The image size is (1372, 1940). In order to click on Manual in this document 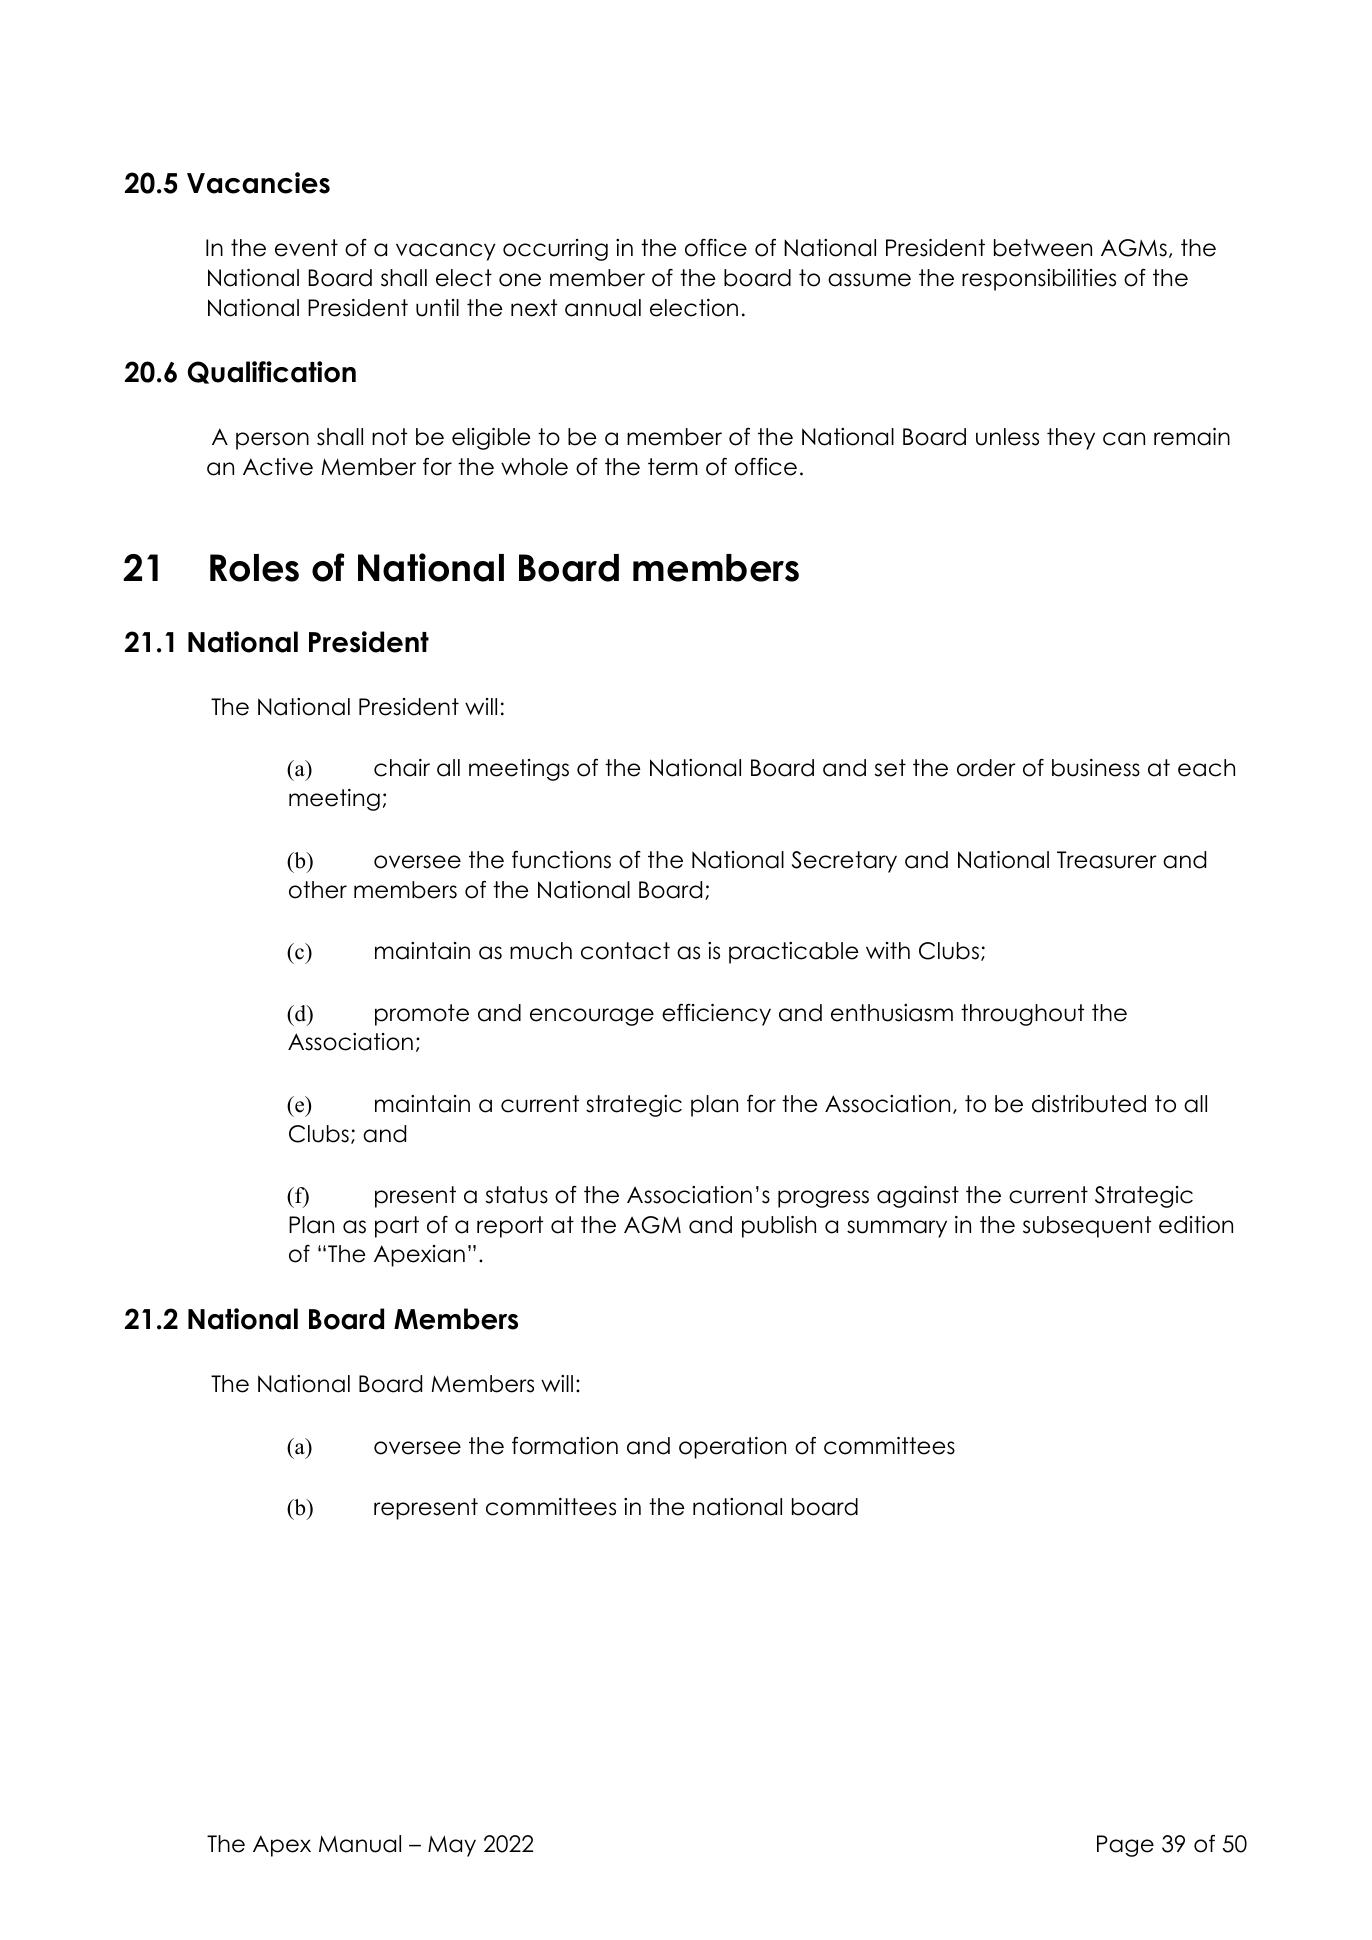, I will do `click(360, 1844)`.
